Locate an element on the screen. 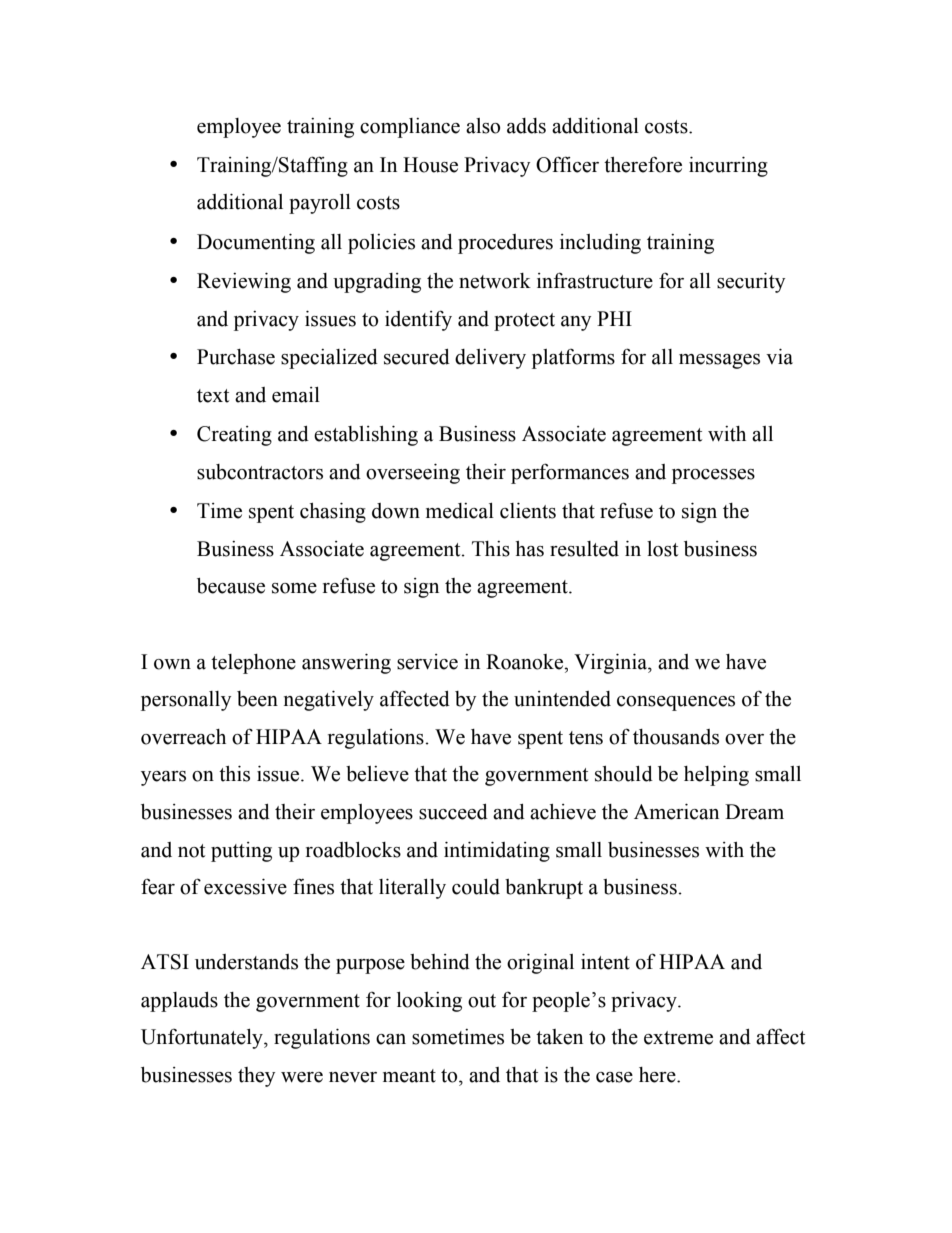 Image resolution: width=952 pixels, height=1233 pixels. extreme is located at coordinates (678, 1038).
